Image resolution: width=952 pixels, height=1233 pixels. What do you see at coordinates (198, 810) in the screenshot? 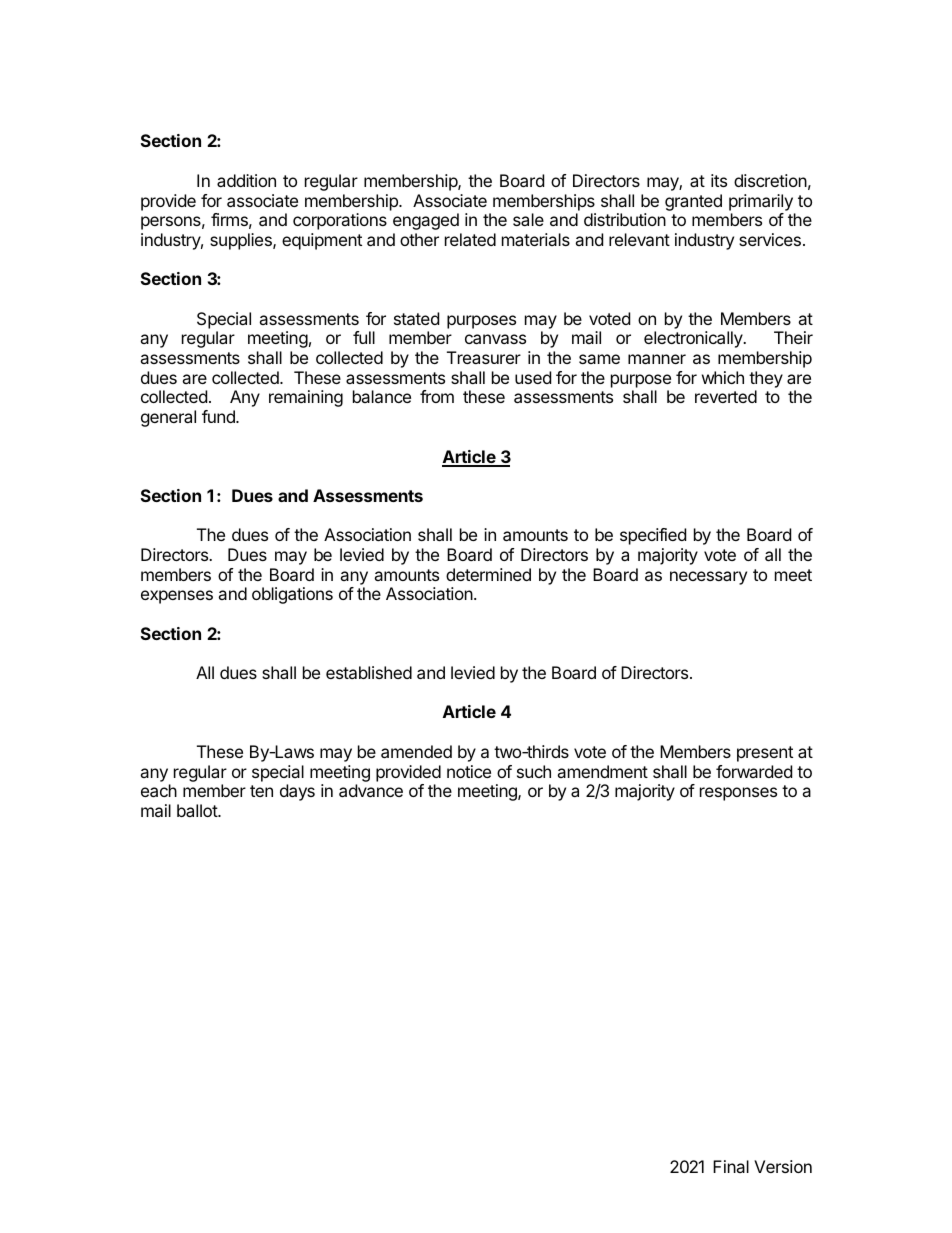
I see `ballot` at bounding box center [198, 810].
